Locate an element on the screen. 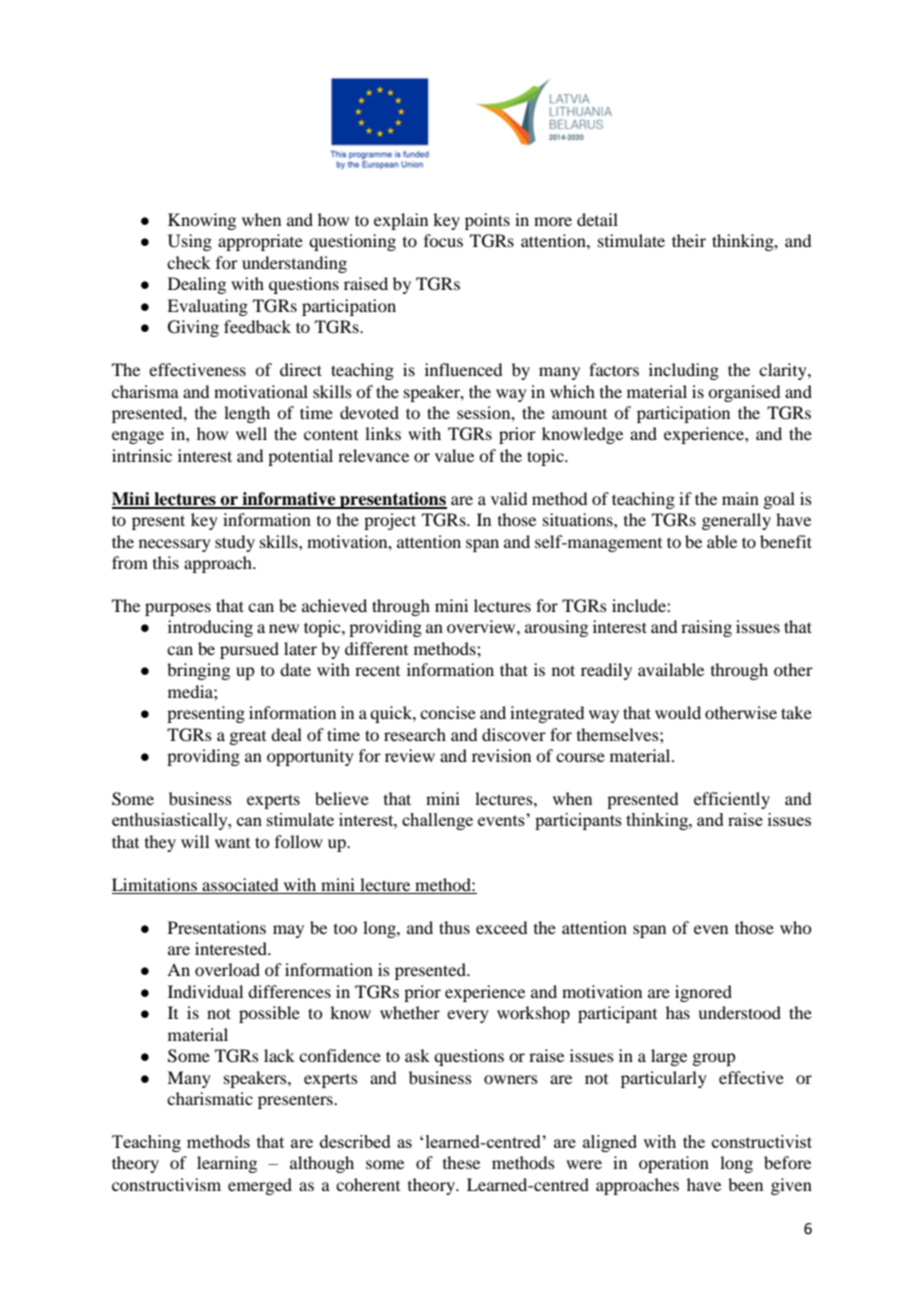 The height and width of the screenshot is (1308, 924). challenge is located at coordinates (437, 821).
